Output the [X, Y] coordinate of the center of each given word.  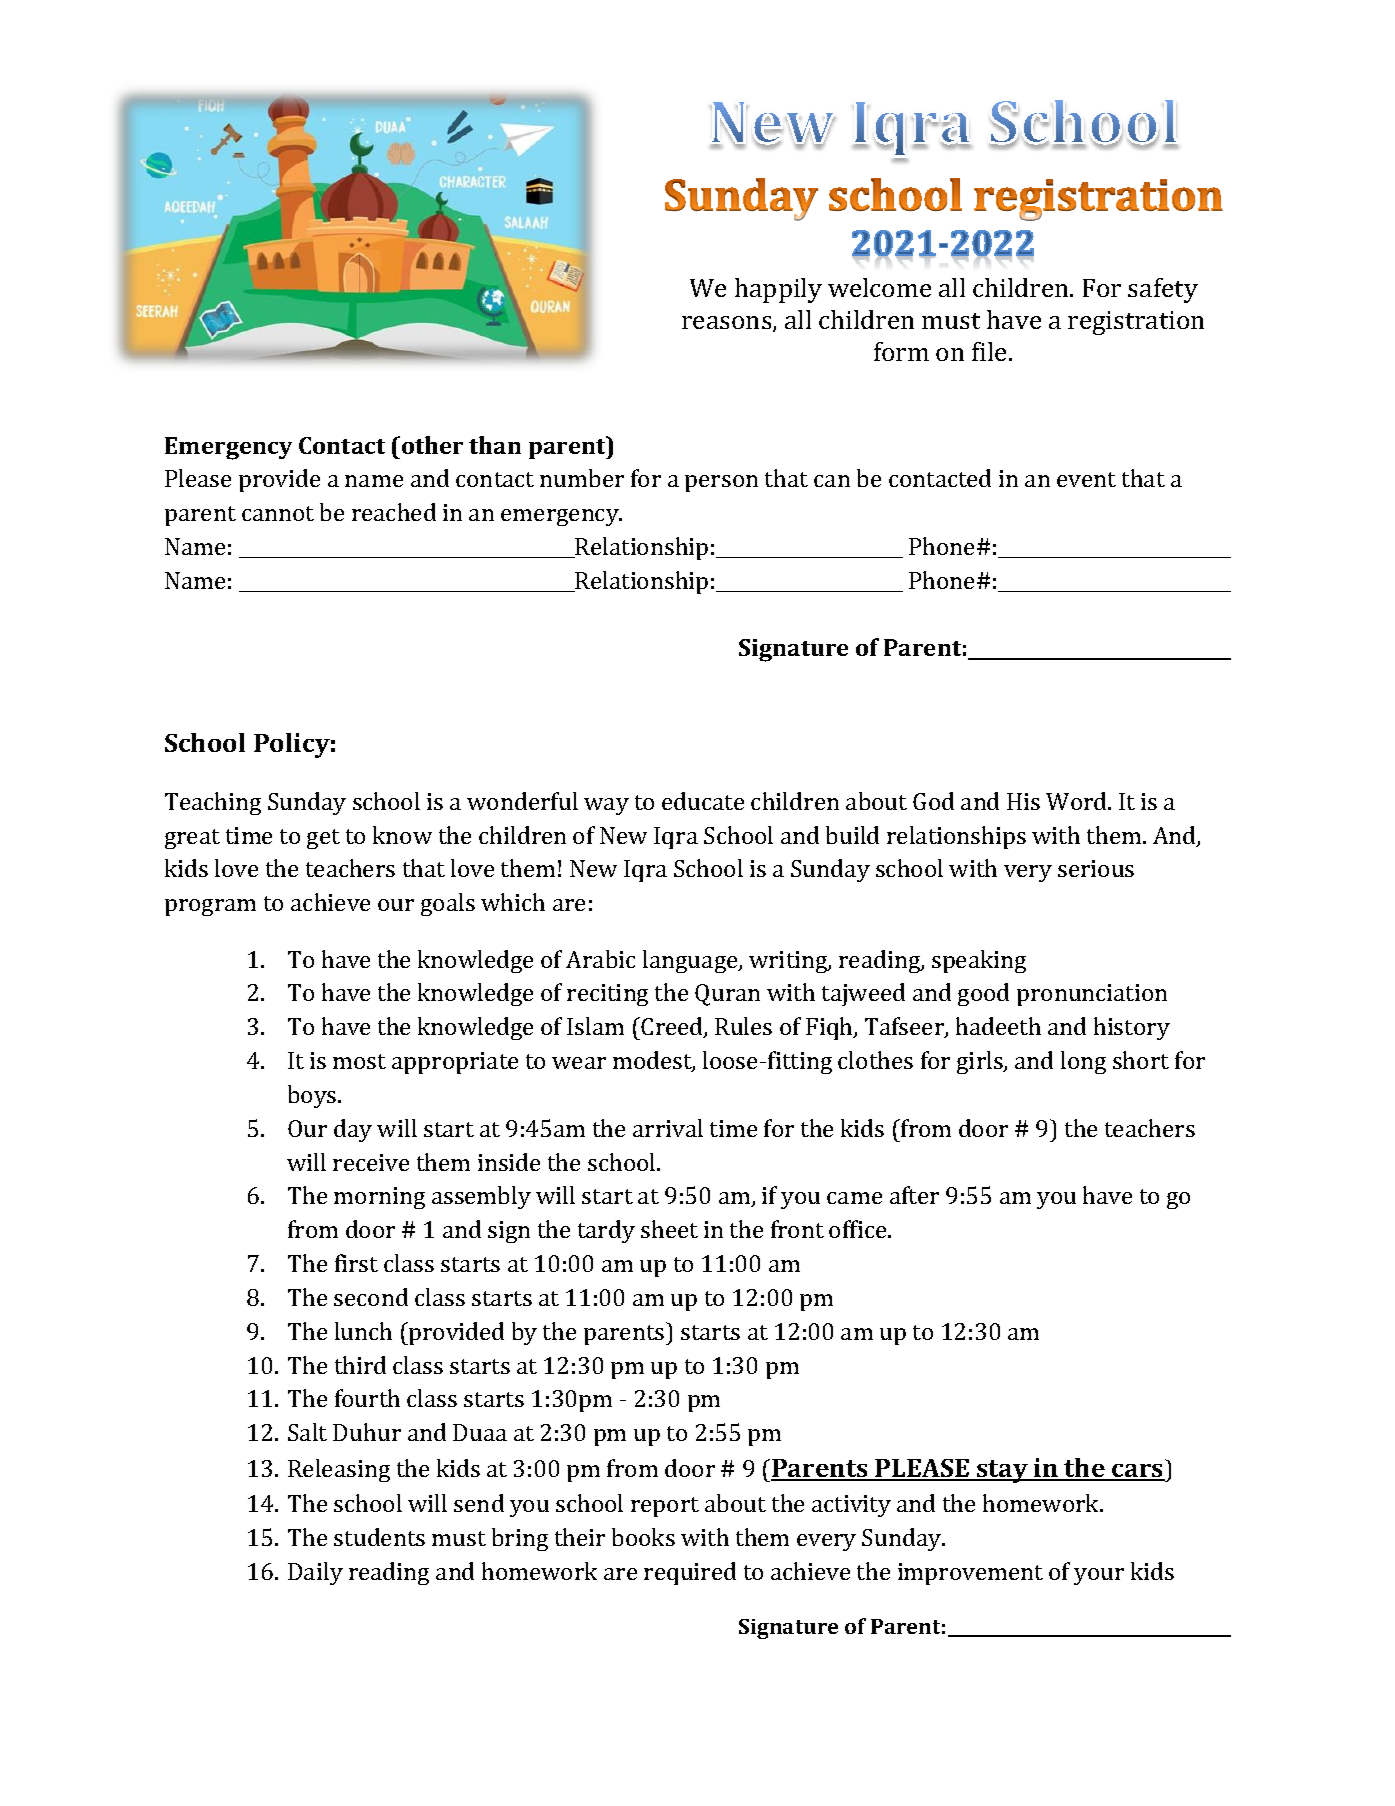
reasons [728, 324]
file [991, 351]
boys [313, 1096]
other [432, 445]
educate [703, 801]
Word [1077, 801]
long [1083, 1062]
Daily [315, 1573]
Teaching [213, 803]
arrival [668, 1128]
